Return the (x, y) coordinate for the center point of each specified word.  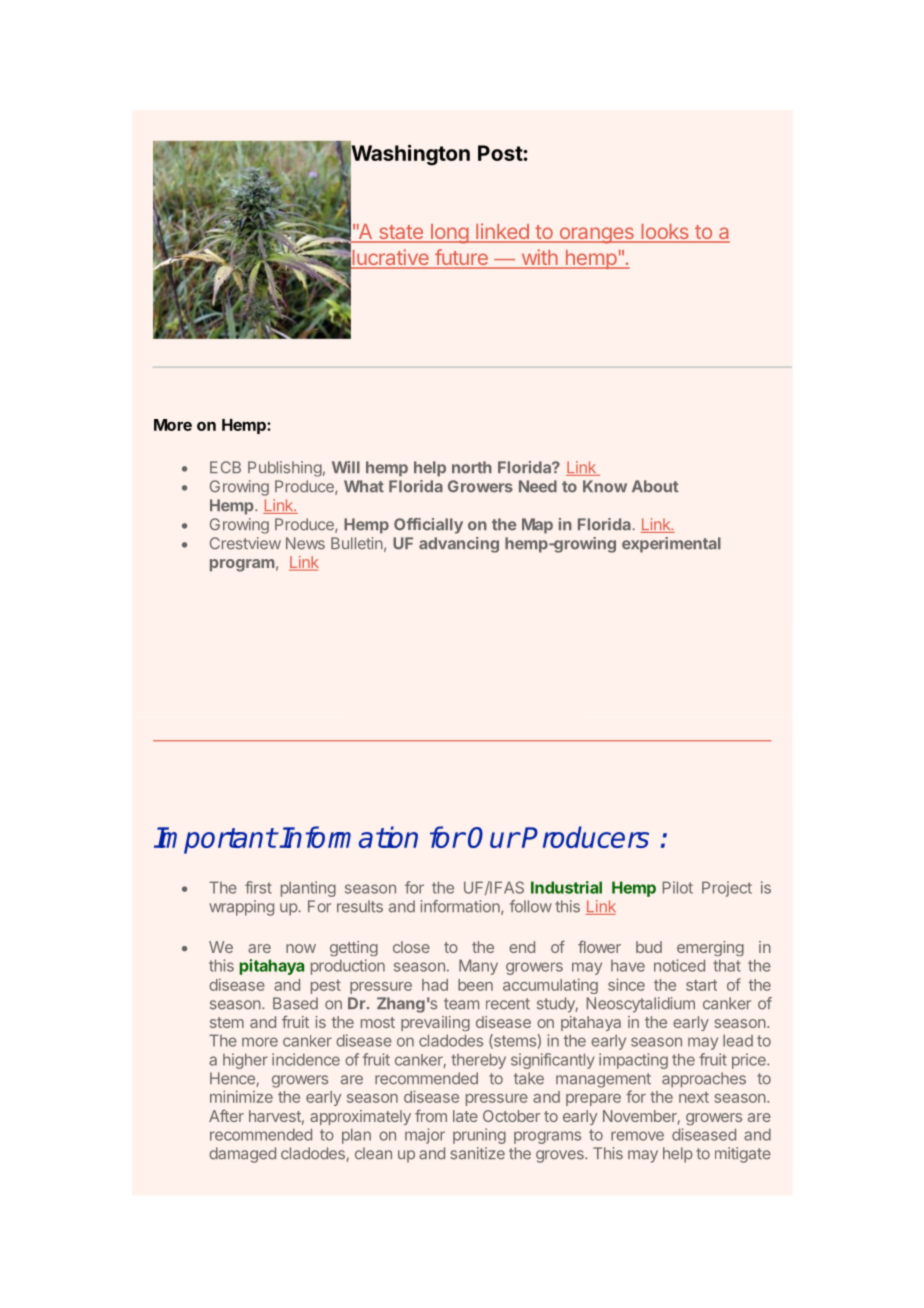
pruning (479, 1136)
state (400, 233)
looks (665, 233)
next (694, 1097)
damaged (242, 1155)
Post (501, 153)
